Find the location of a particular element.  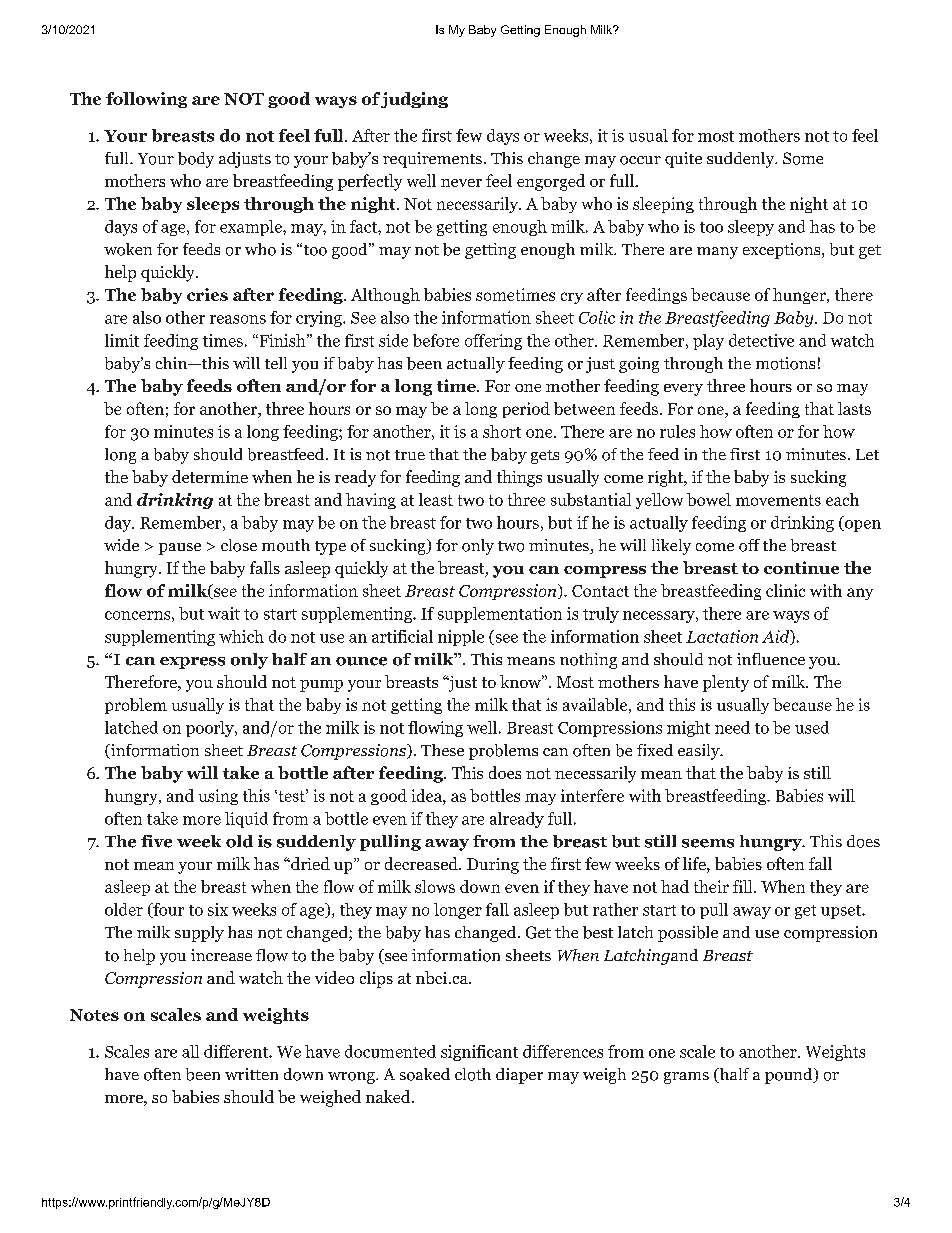

cries is located at coordinates (207, 294).
